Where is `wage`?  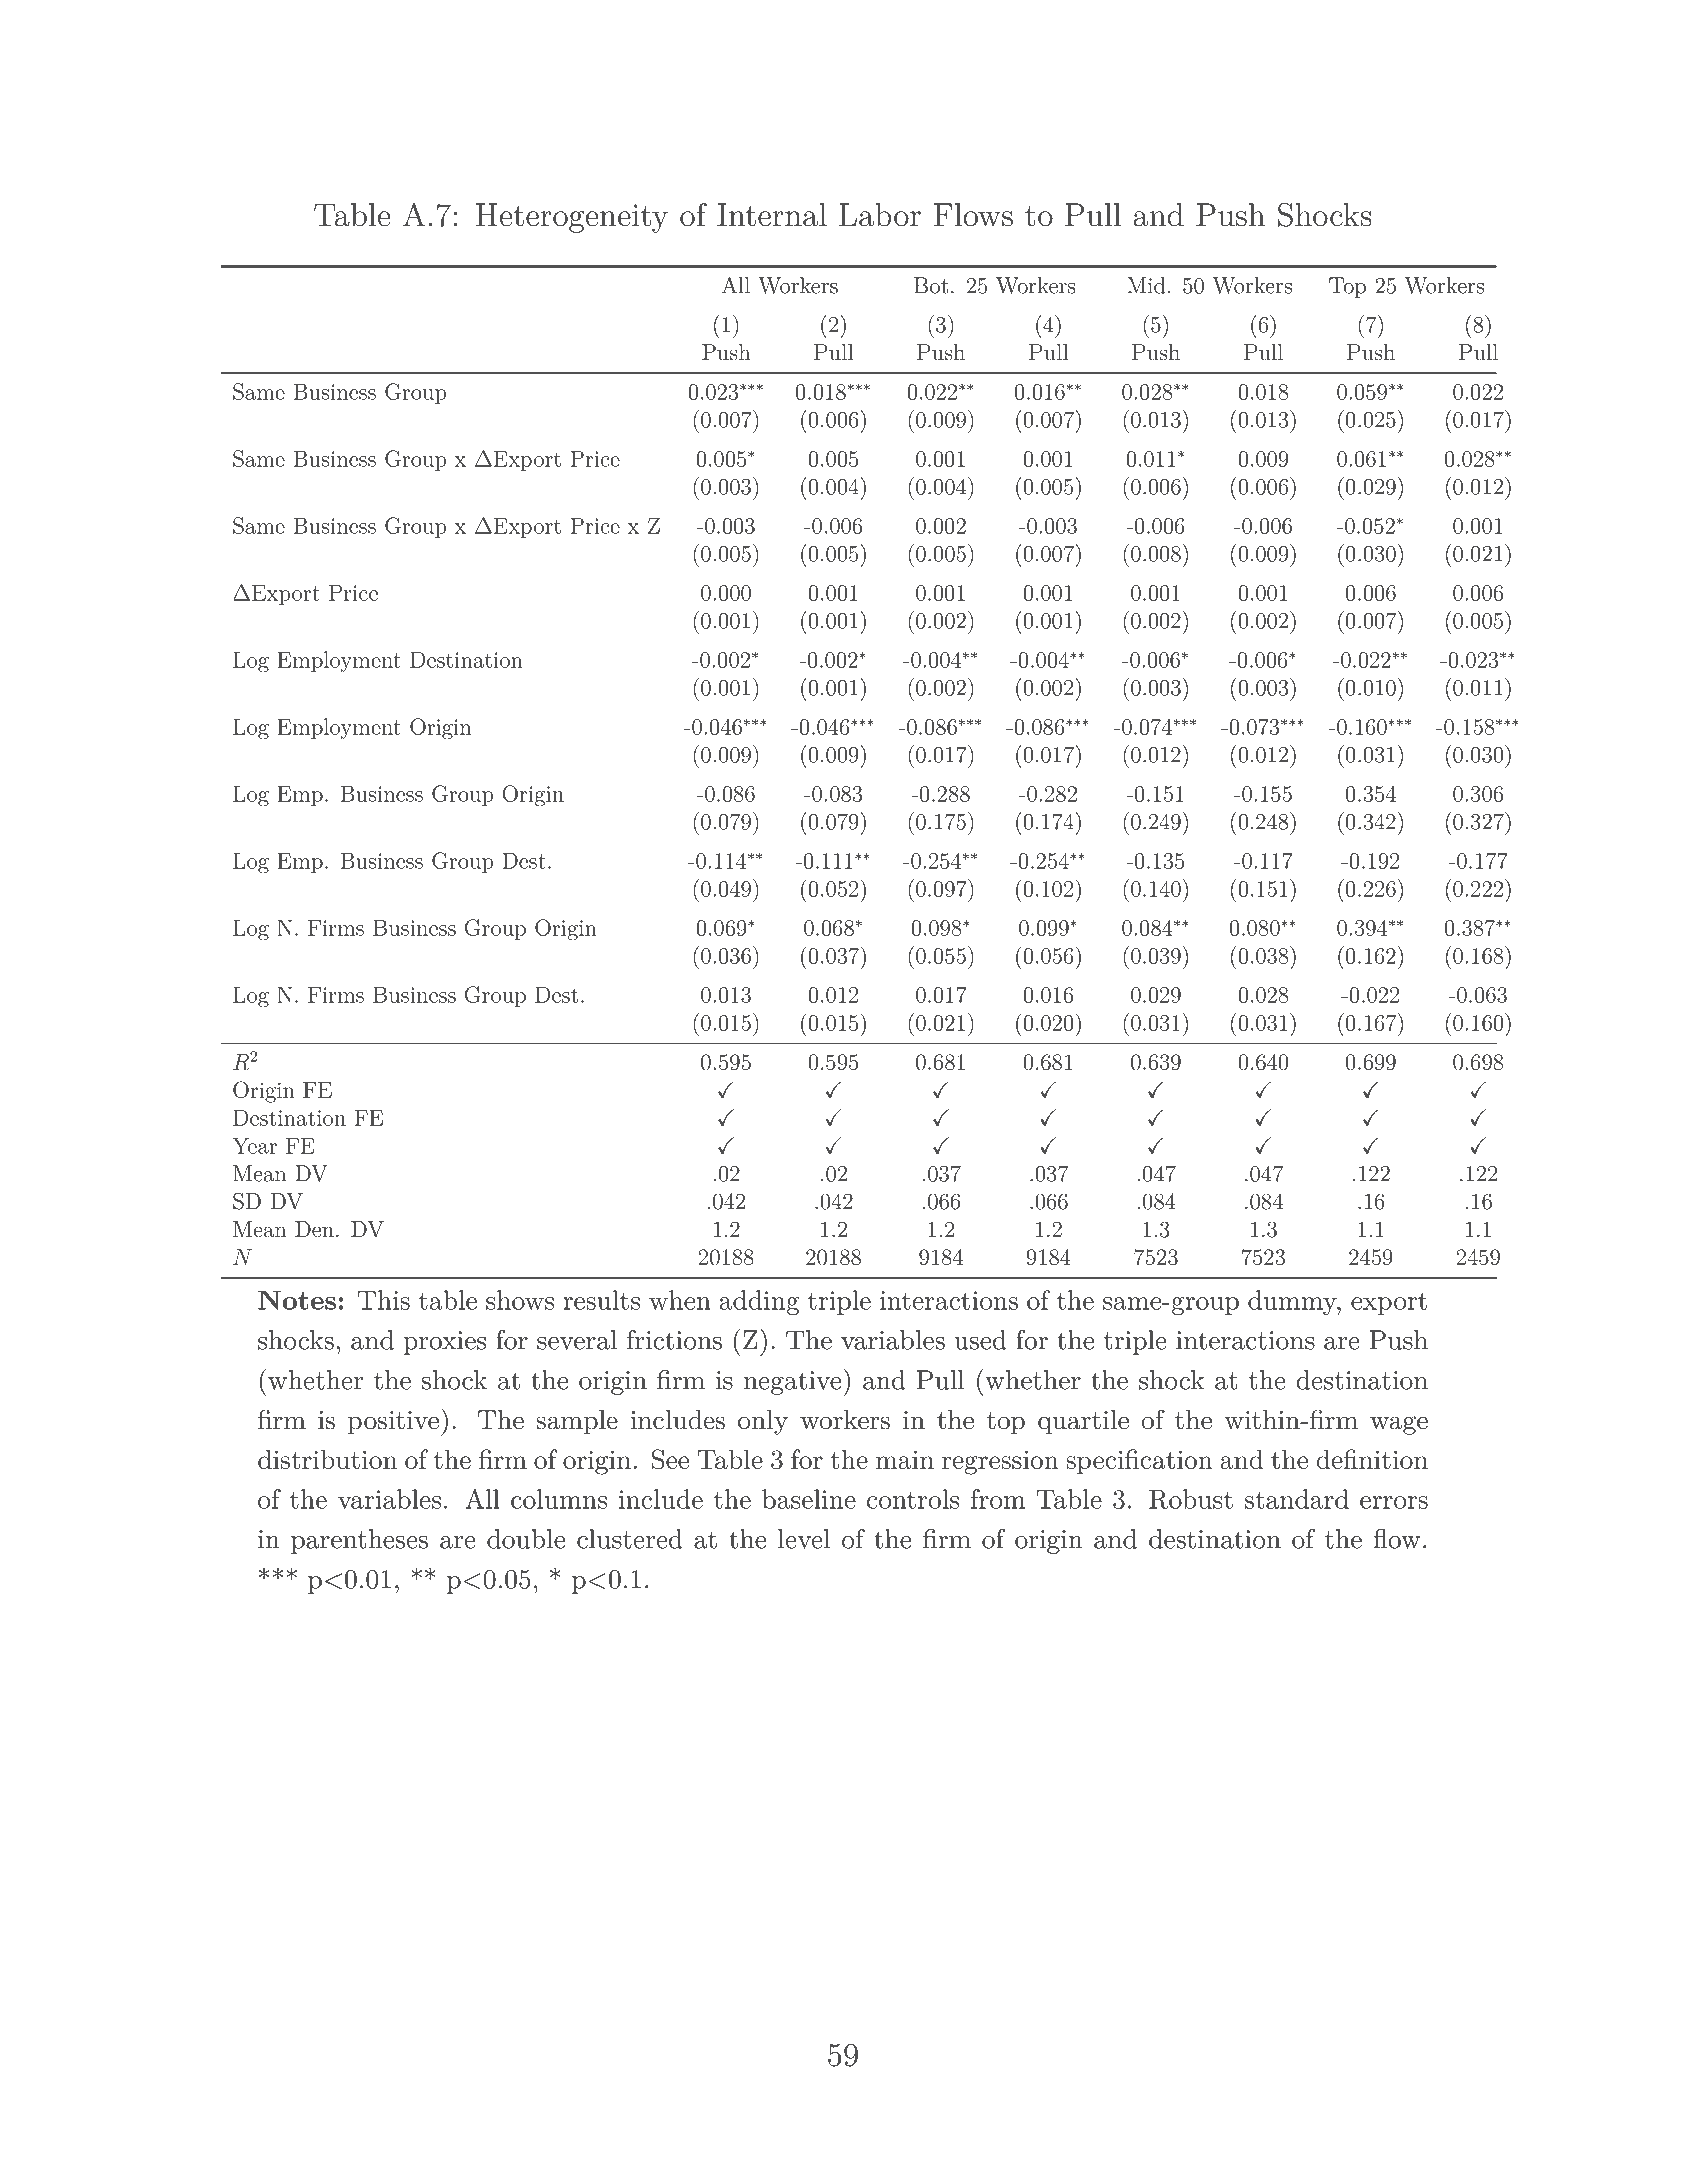 wage is located at coordinates (1399, 1425).
